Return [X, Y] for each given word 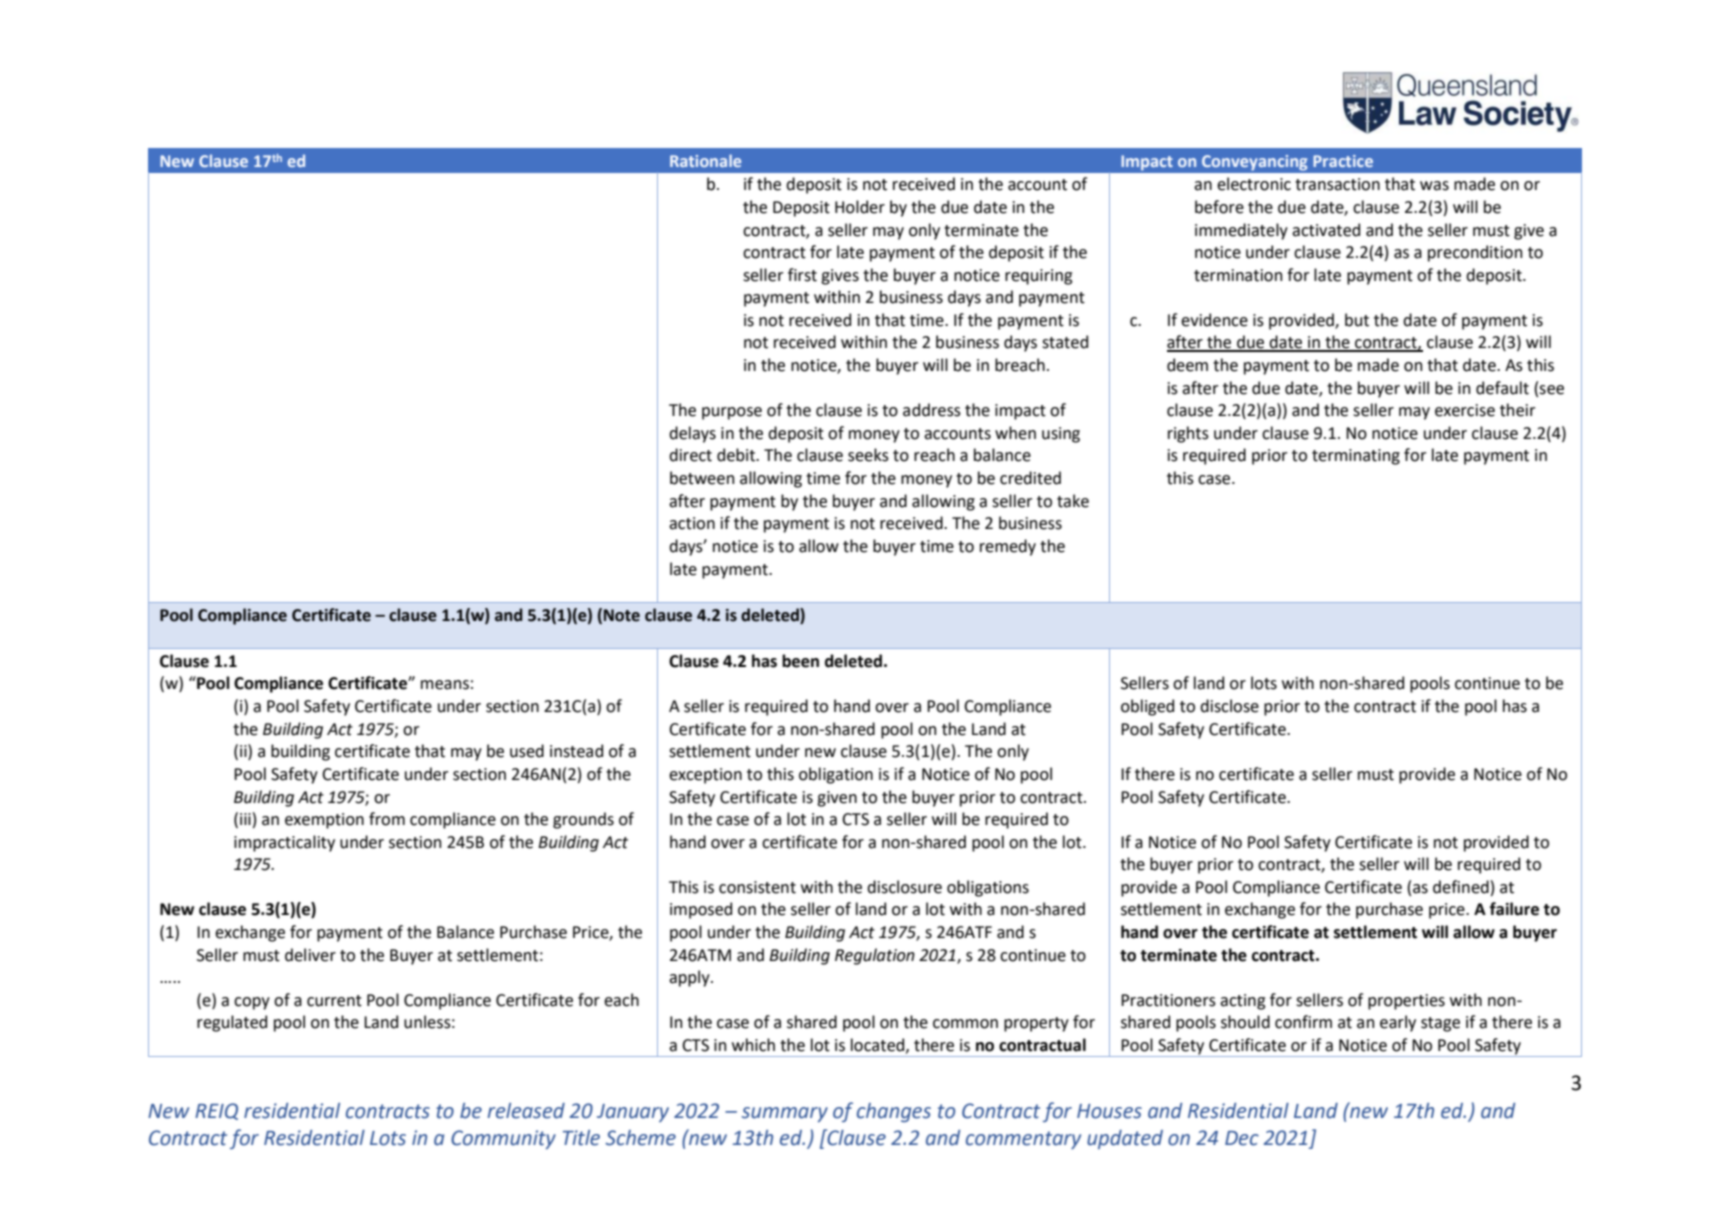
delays [692, 434]
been [800, 661]
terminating [1356, 457]
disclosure [904, 887]
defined [1461, 887]
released [526, 1111]
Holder [860, 207]
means [445, 685]
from [387, 819]
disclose [1229, 706]
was [1434, 186]
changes [894, 1112]
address [932, 410]
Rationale [705, 160]
